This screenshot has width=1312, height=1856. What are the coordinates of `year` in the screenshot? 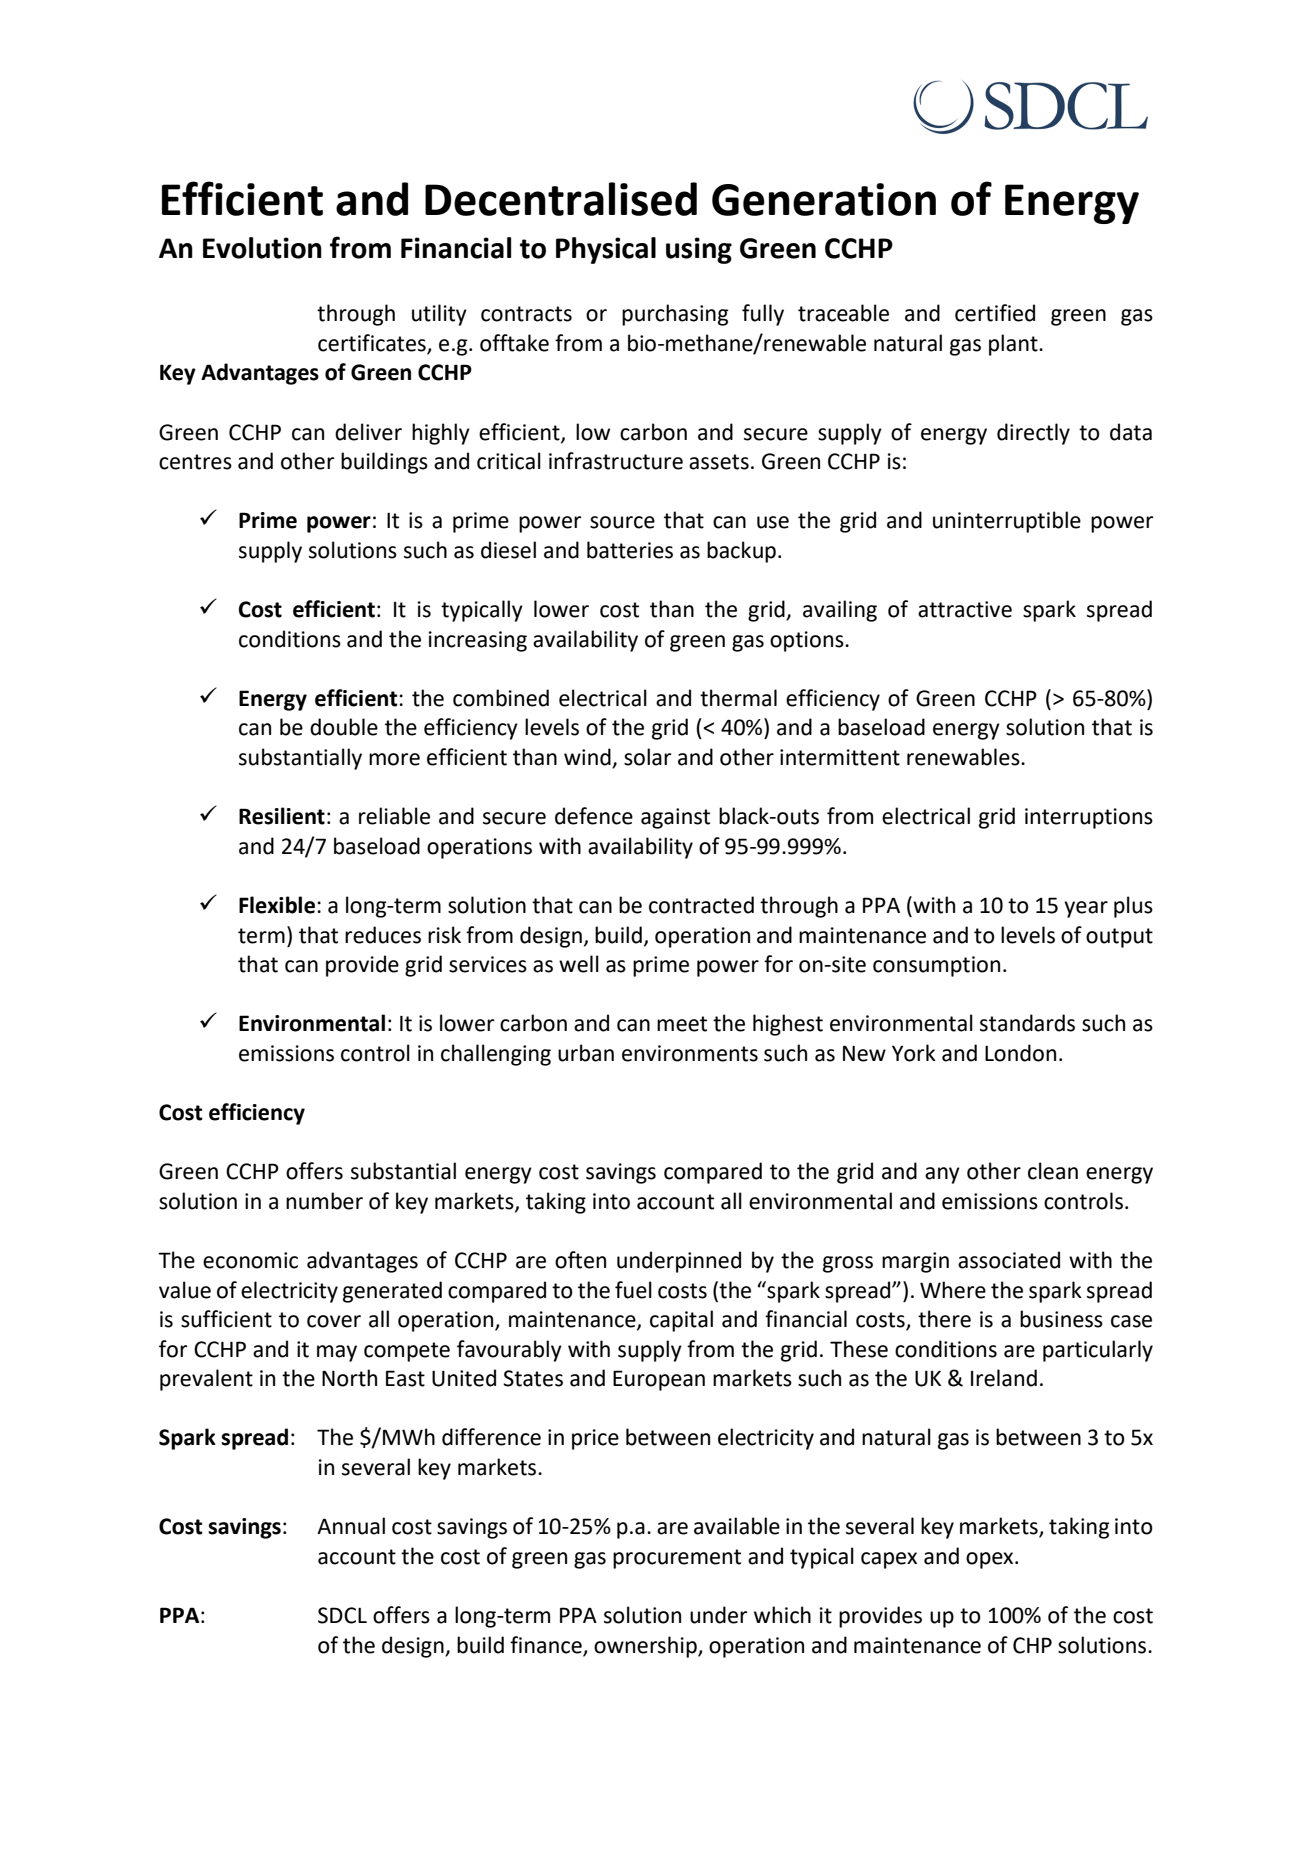 It's located at (1086, 909).
